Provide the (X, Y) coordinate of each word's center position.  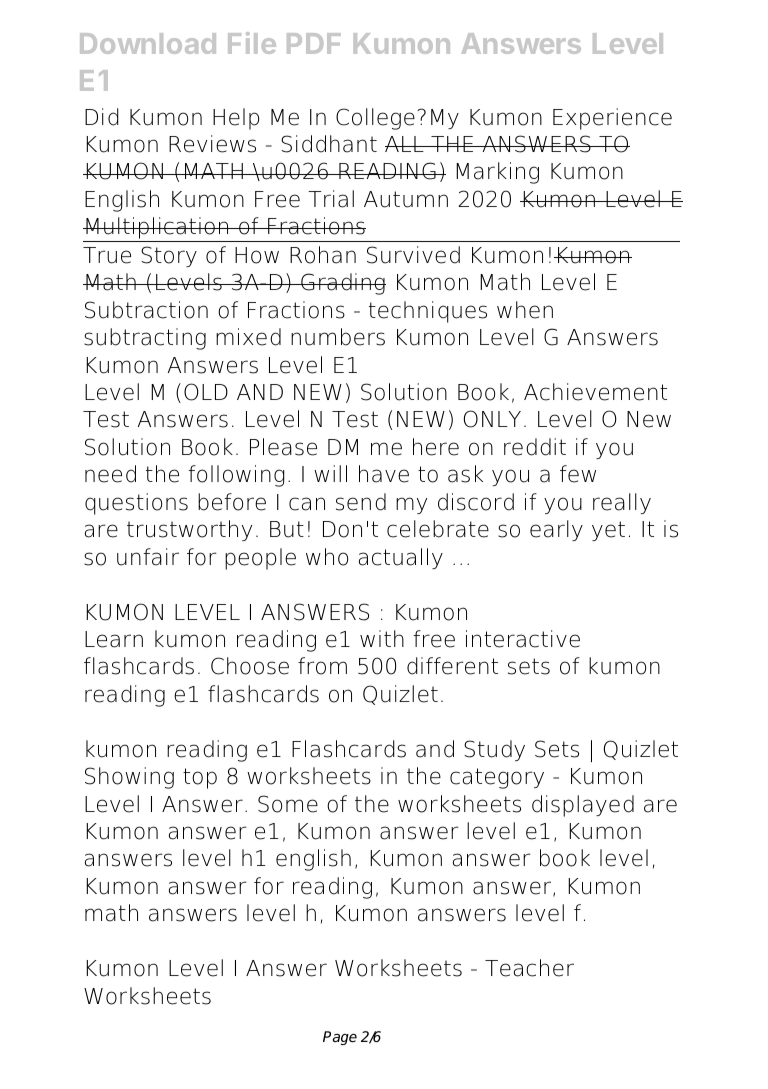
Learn (114, 639)
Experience (612, 119)
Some (288, 804)
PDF (314, 43)
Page (340, 1038)
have (384, 474)
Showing (129, 778)
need (110, 474)
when (525, 310)
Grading (342, 284)
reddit (535, 447)
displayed (583, 806)
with (382, 638)
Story (169, 256)
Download (148, 43)
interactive (523, 639)
